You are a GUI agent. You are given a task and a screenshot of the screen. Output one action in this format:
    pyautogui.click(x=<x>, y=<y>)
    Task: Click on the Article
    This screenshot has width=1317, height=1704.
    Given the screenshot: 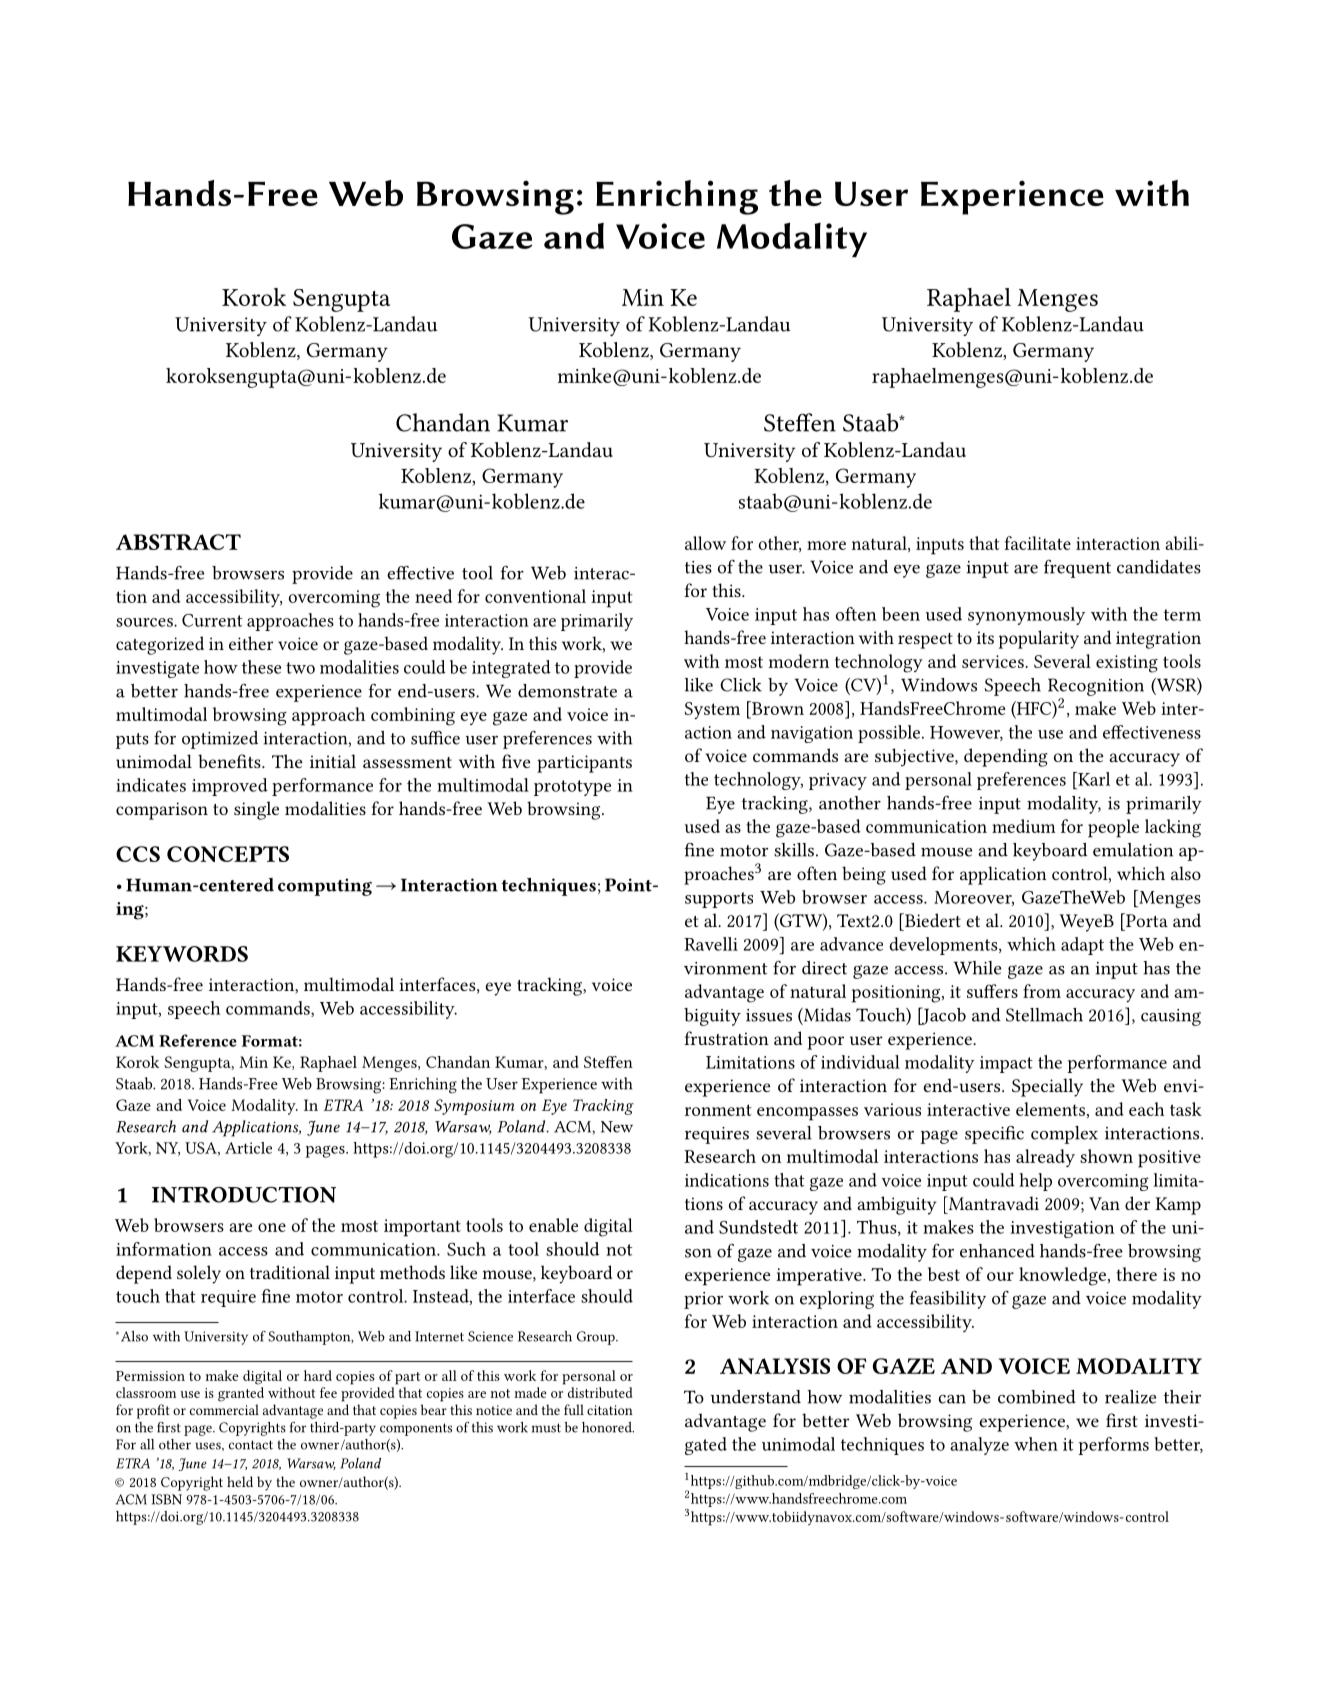 What is the action you would take?
    pyautogui.click(x=248, y=1148)
